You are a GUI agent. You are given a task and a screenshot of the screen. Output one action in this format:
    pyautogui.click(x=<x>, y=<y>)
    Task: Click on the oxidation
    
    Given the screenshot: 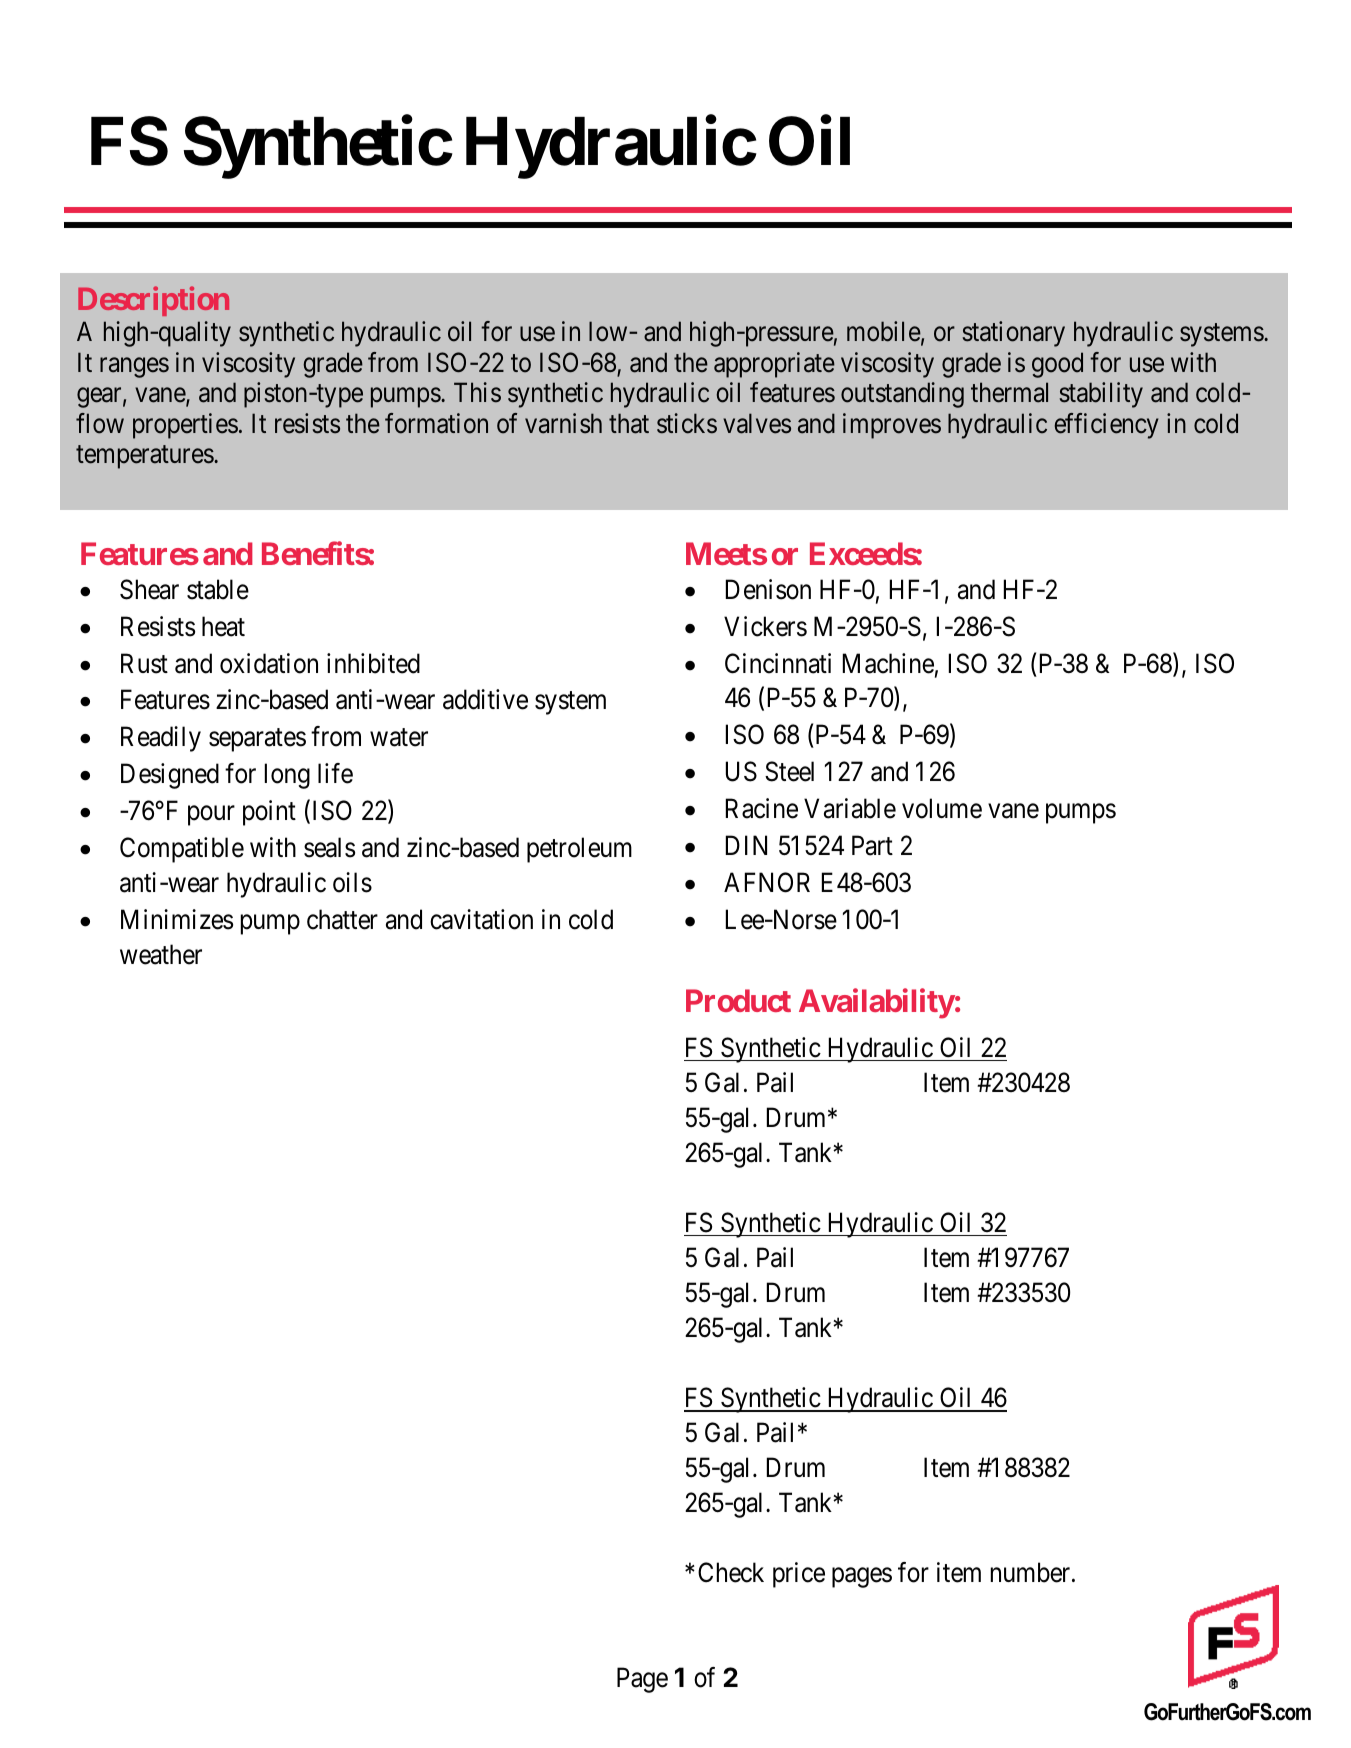 What is the action you would take?
    pyautogui.click(x=269, y=663)
